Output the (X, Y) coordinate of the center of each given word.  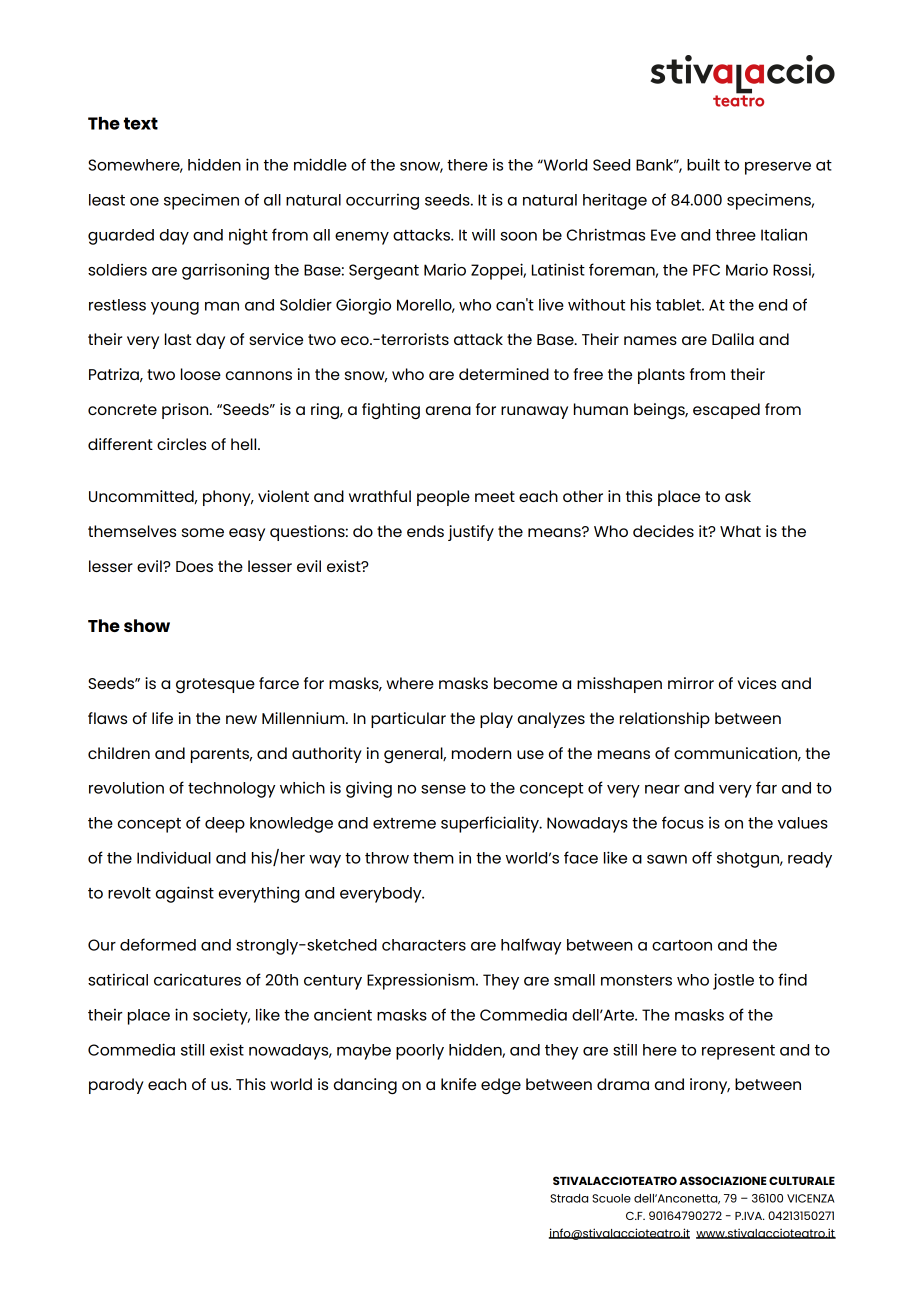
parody (116, 1086)
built (703, 164)
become (525, 683)
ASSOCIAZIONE (723, 1180)
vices (756, 683)
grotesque (215, 685)
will (483, 234)
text (141, 123)
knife (458, 1084)
